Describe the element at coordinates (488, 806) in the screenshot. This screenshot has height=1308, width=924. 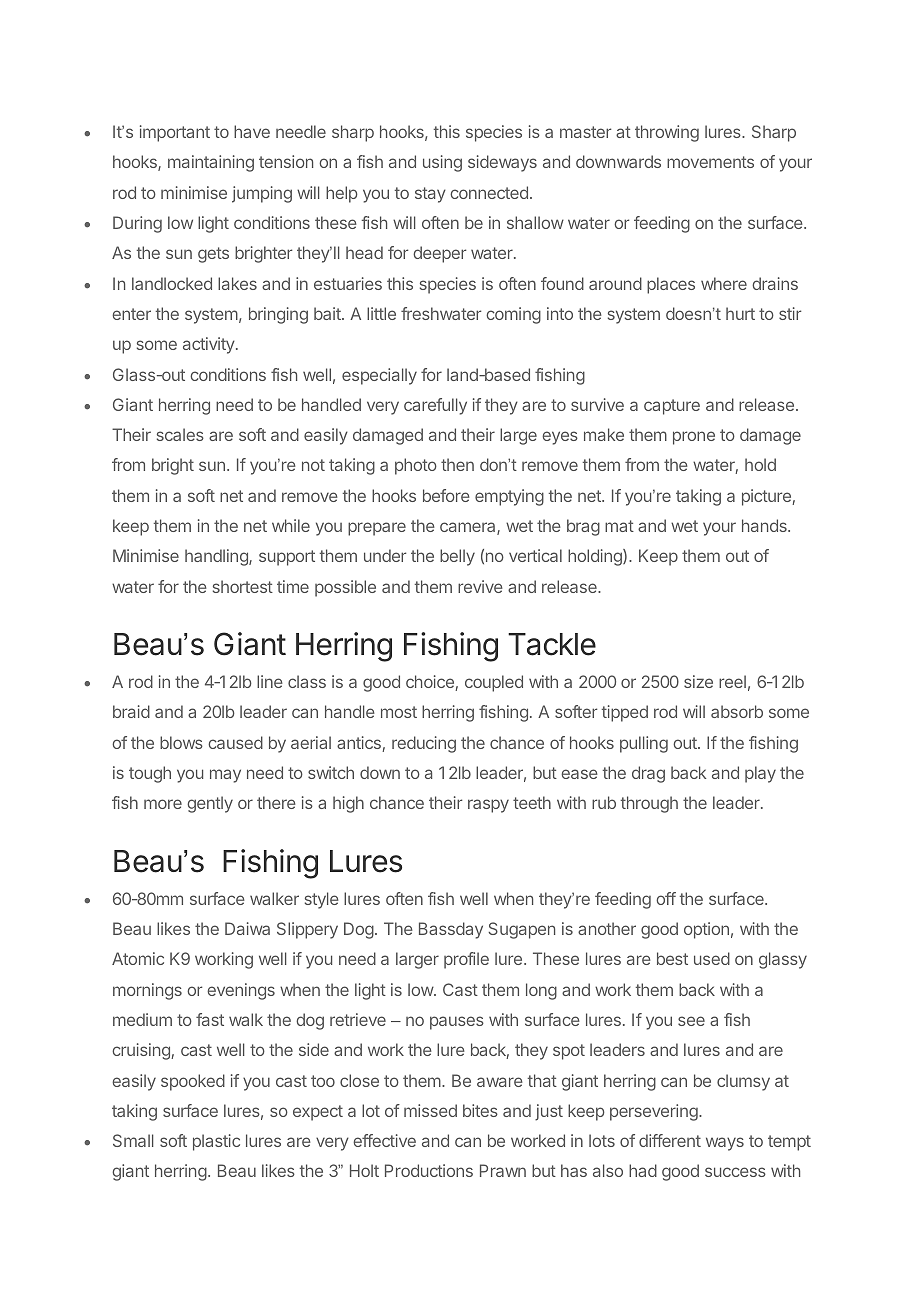
I see `raspy` at that location.
